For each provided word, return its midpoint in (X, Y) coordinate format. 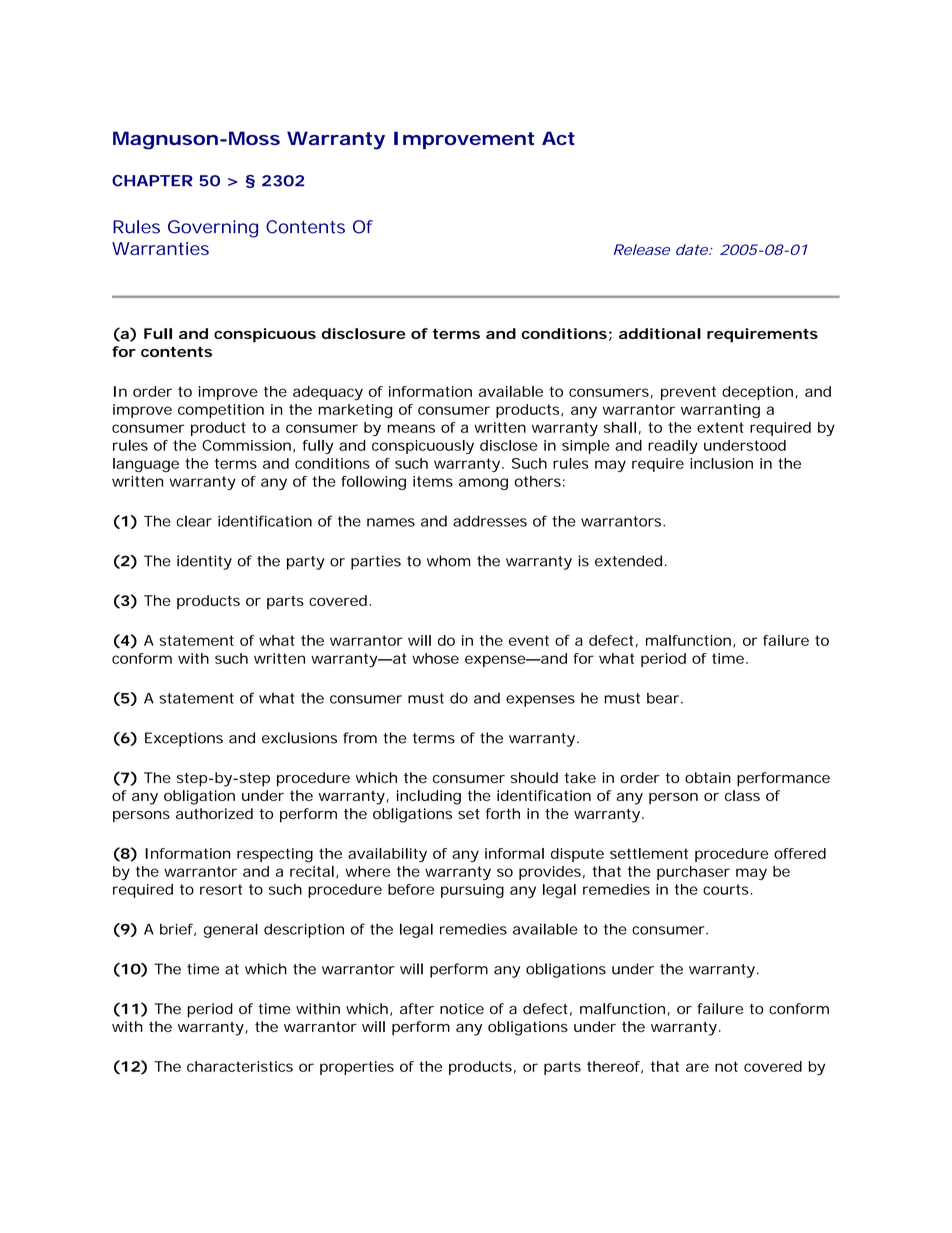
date (692, 249)
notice (462, 1009)
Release (642, 249)
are (697, 1067)
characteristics (240, 1066)
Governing (213, 229)
